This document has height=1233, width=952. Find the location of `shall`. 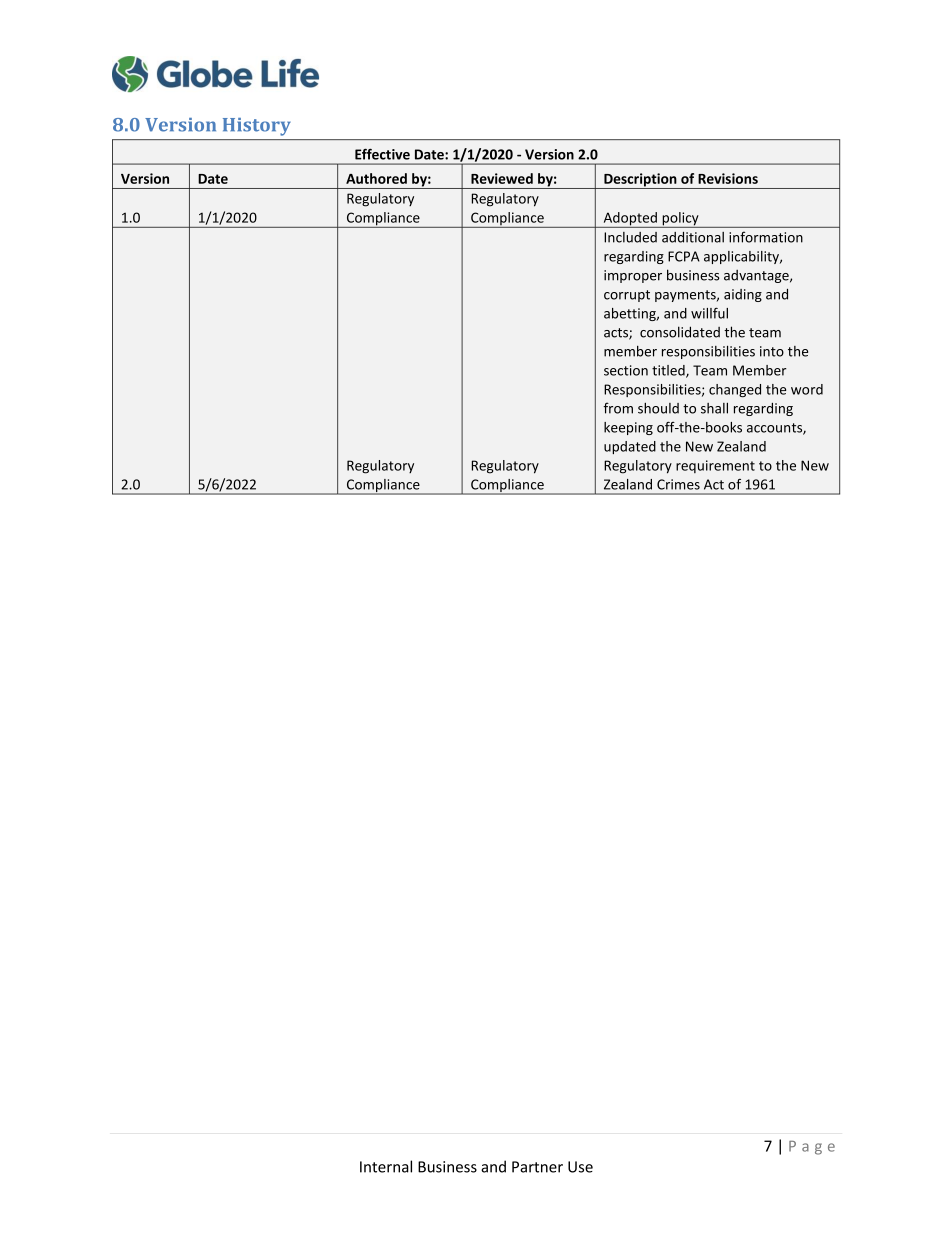

shall is located at coordinates (714, 408).
